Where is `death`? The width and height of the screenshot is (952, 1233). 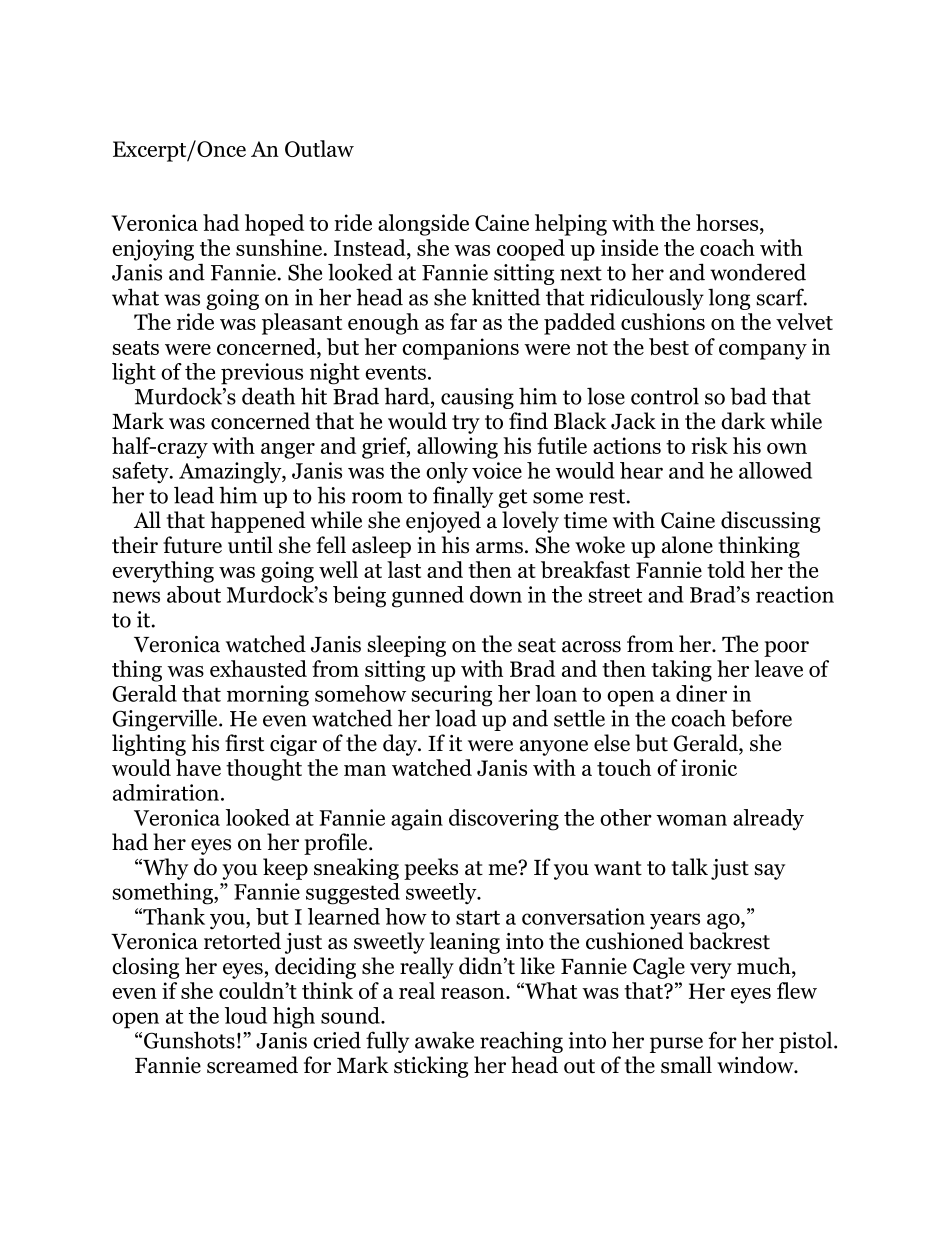 death is located at coordinates (268, 396).
